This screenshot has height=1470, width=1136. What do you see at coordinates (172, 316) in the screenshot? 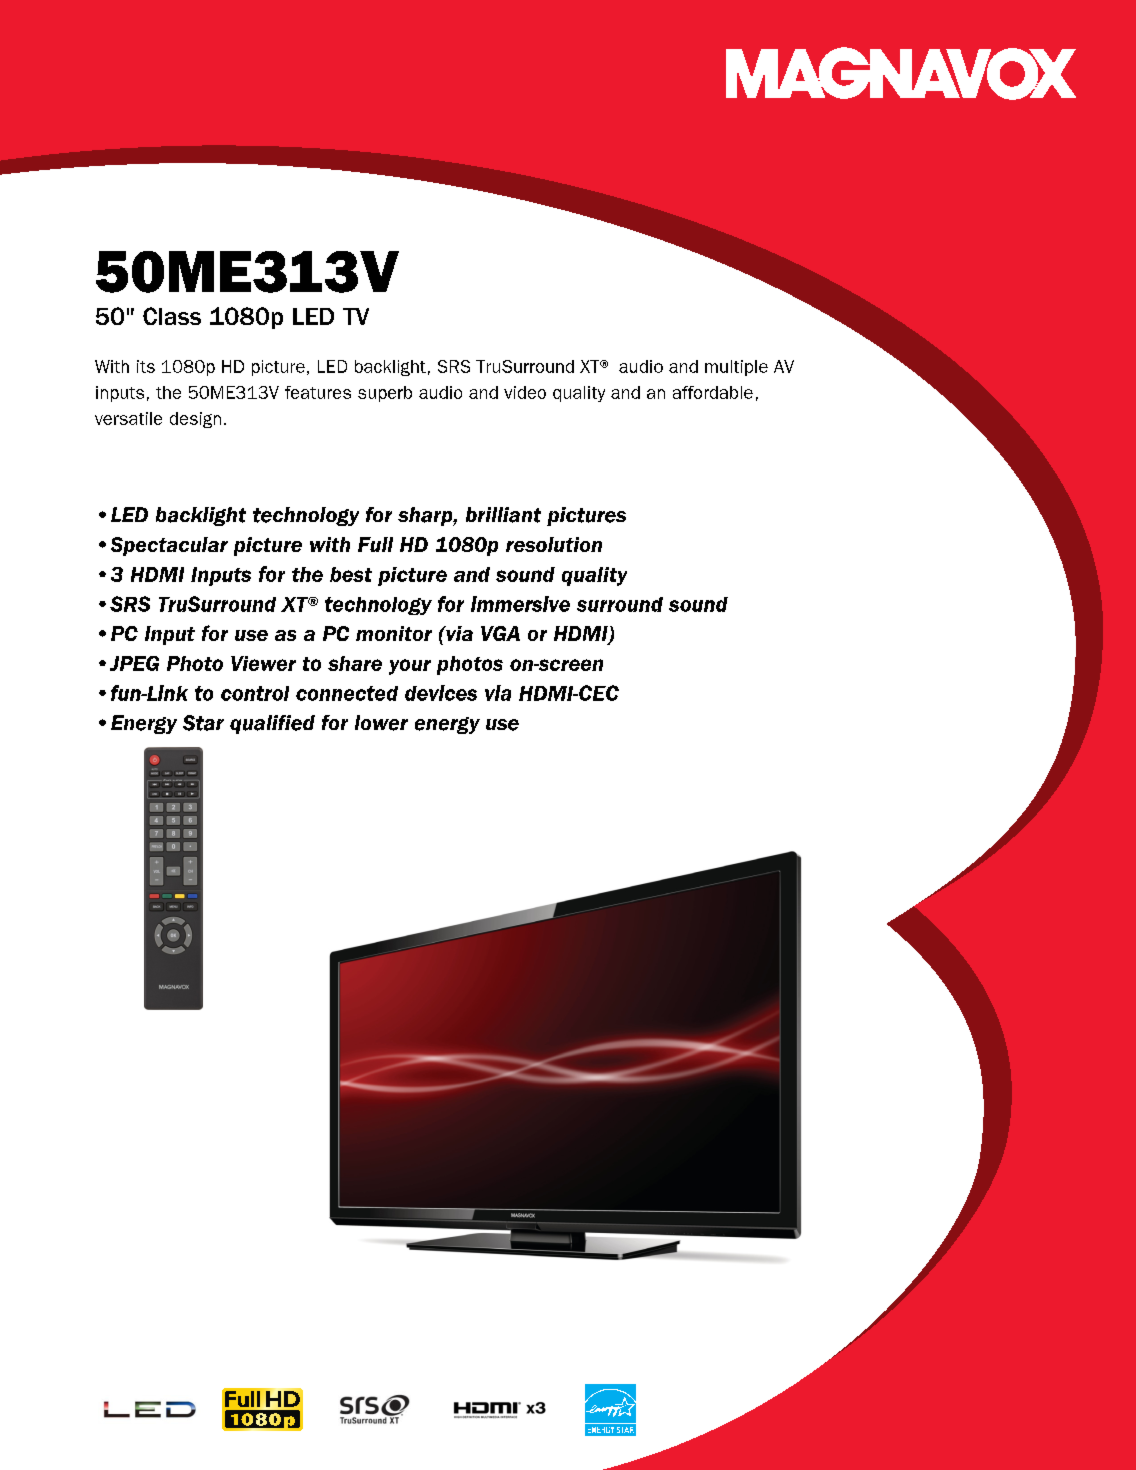
I see `Class` at bounding box center [172, 316].
